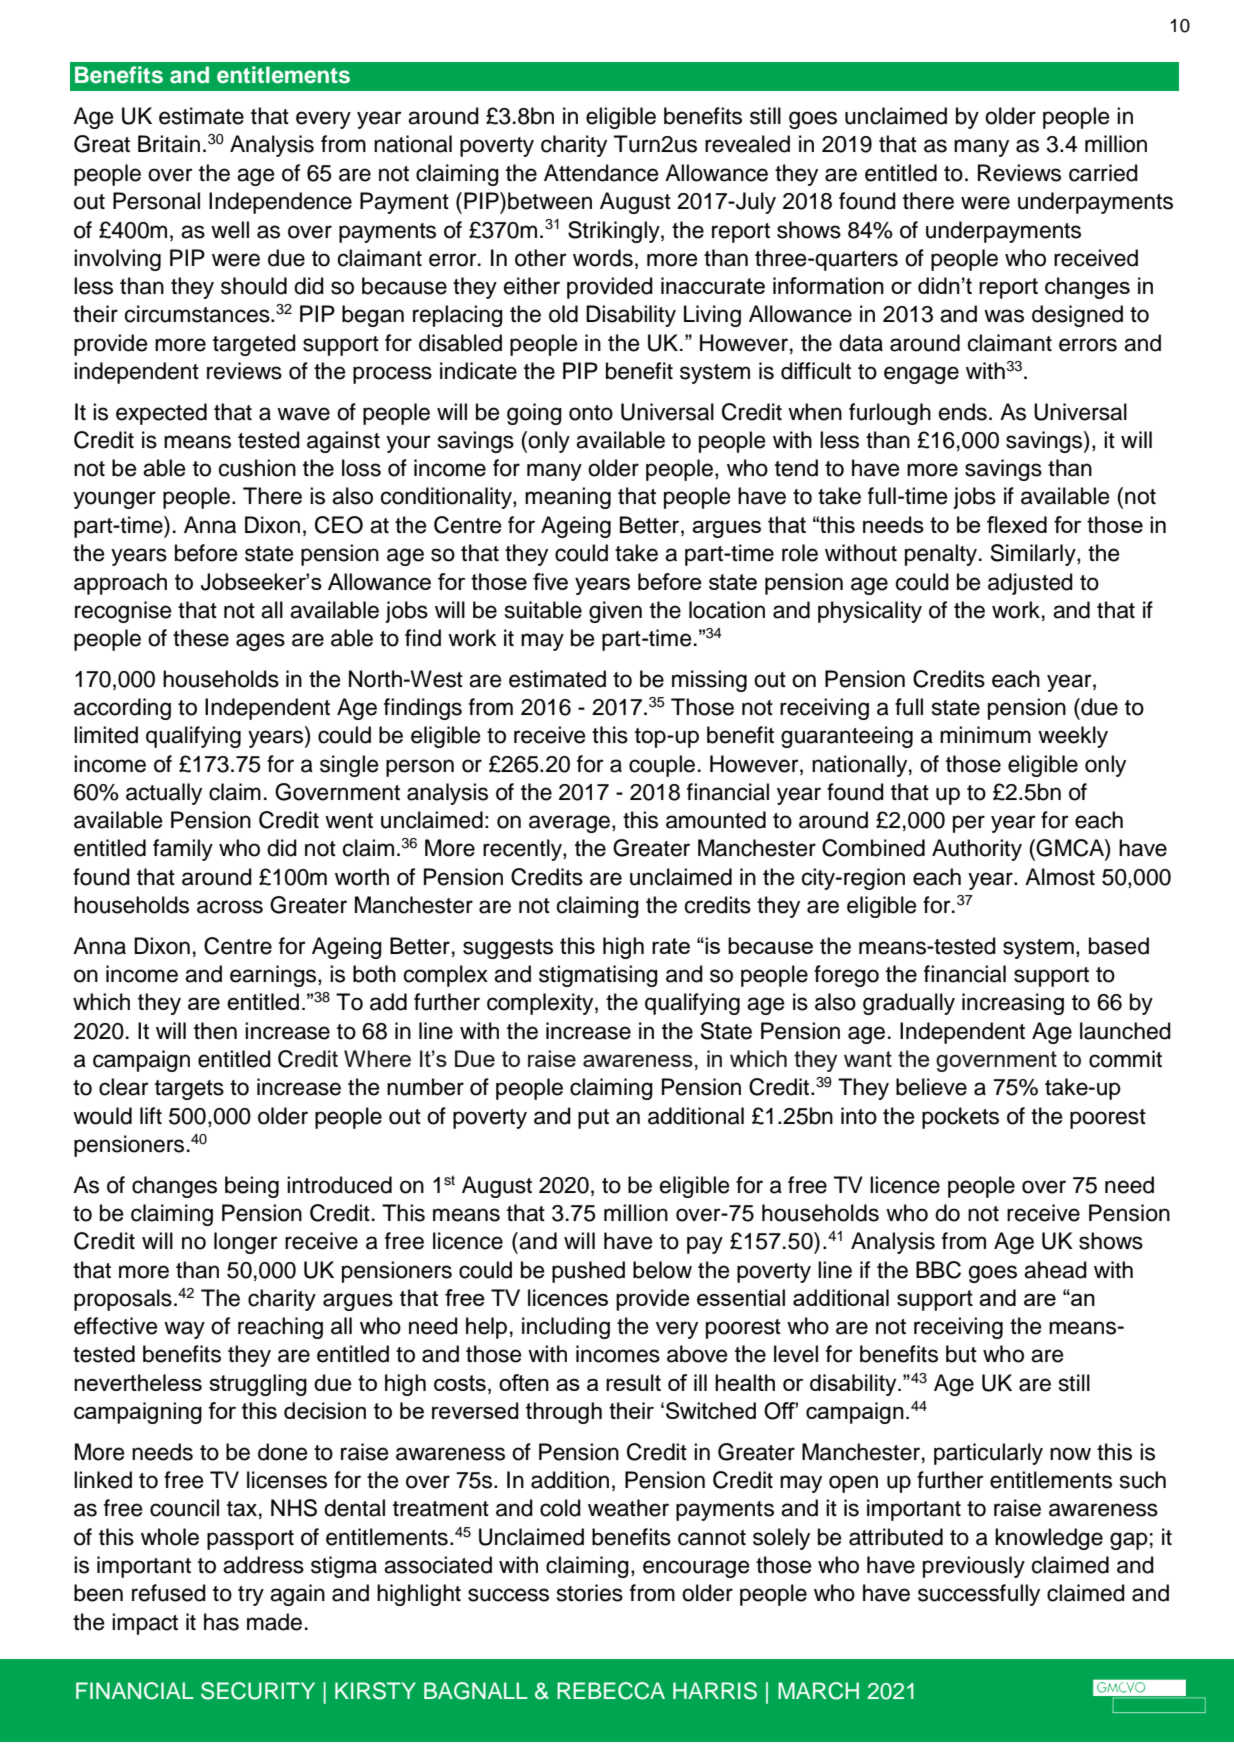 The width and height of the screenshot is (1234, 1745). Describe the element at coordinates (615, 232) in the screenshot. I see `Strikingly` at that location.
